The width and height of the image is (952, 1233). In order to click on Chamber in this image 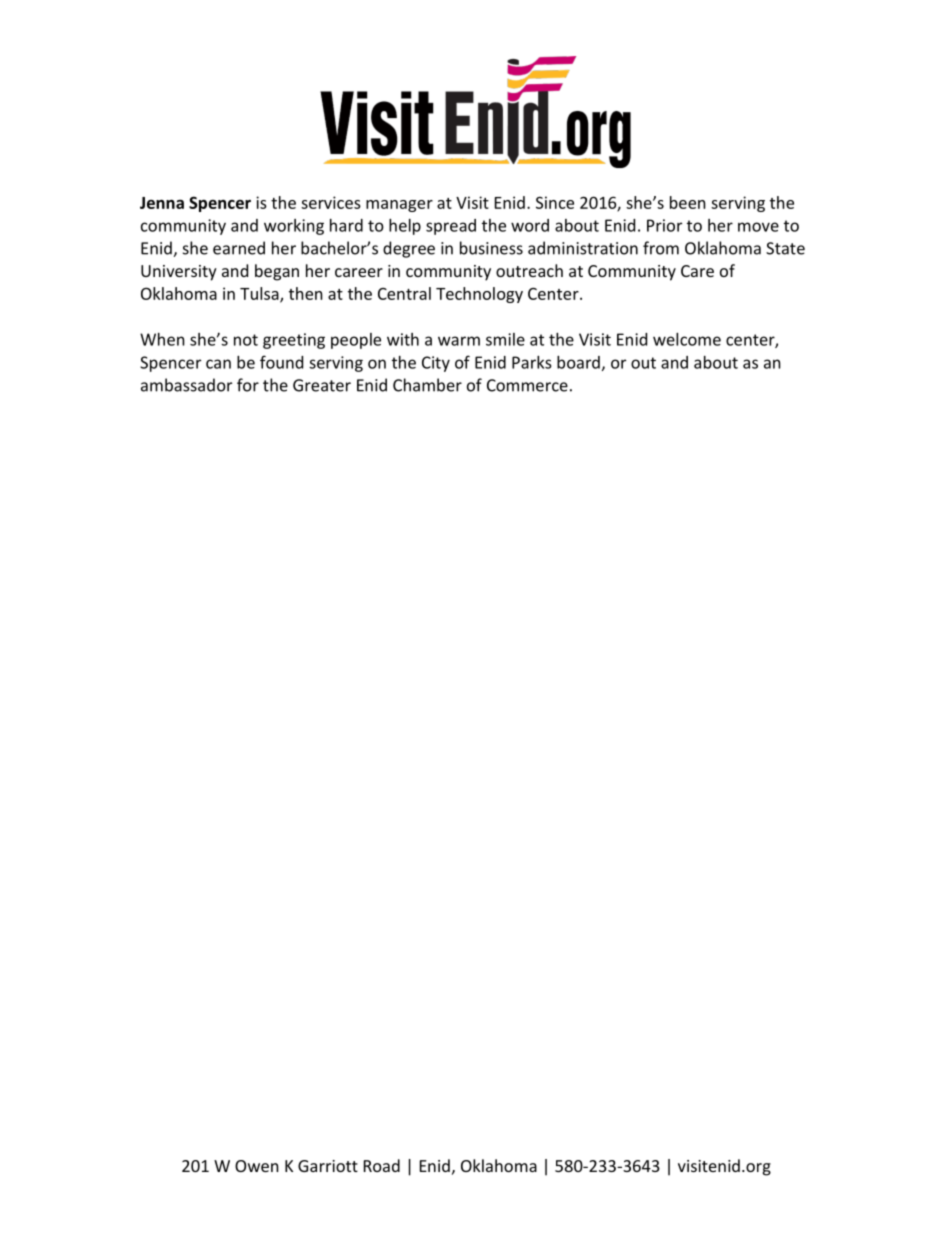, I will do `click(427, 385)`.
